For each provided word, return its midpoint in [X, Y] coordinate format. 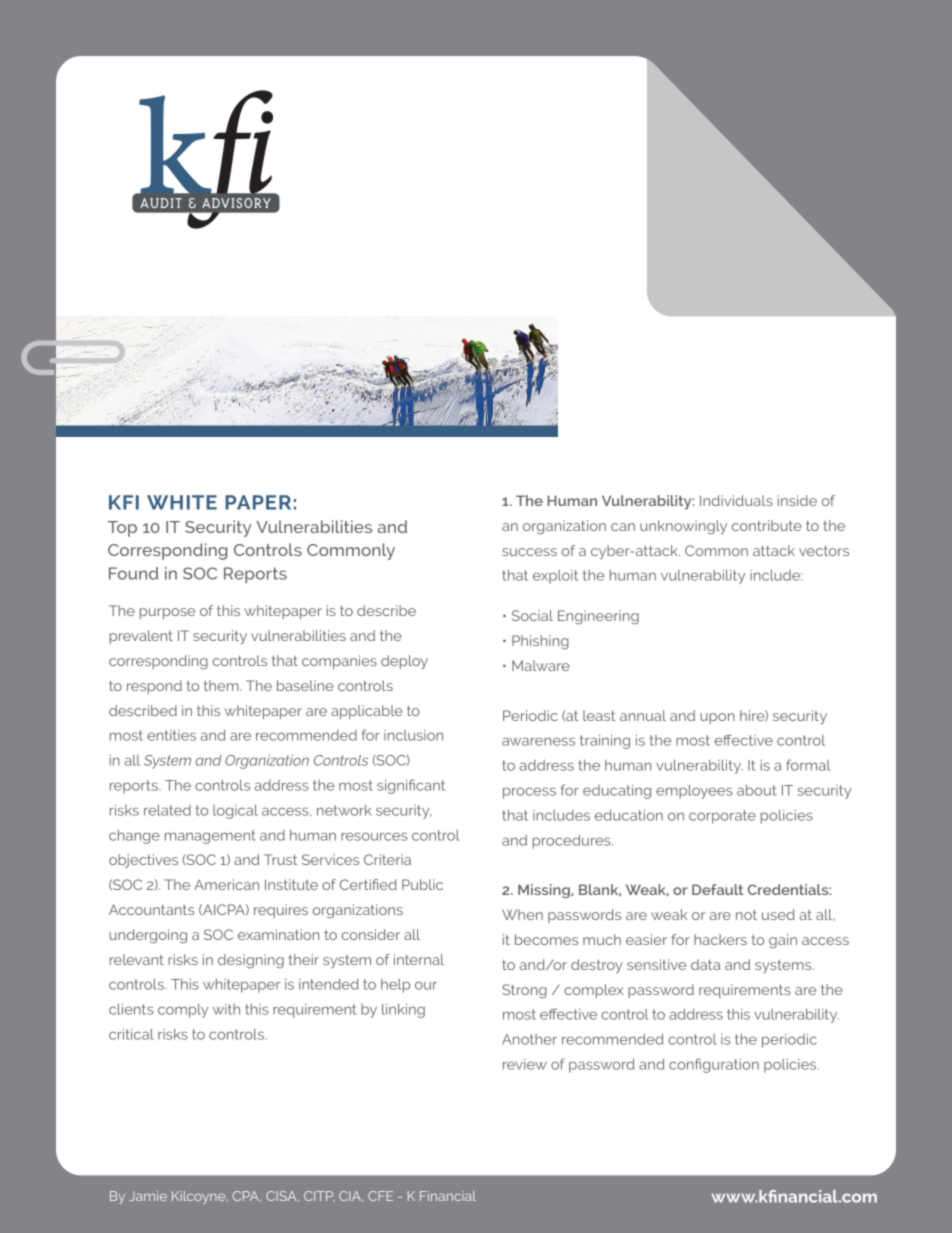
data [705, 964]
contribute [767, 525]
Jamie [148, 1196]
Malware [541, 665]
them [222, 685]
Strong [524, 991]
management [210, 837]
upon [717, 718]
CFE [380, 1196]
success [529, 552]
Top [122, 529]
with [226, 1009]
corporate [722, 817]
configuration [714, 1065]
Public [422, 884]
